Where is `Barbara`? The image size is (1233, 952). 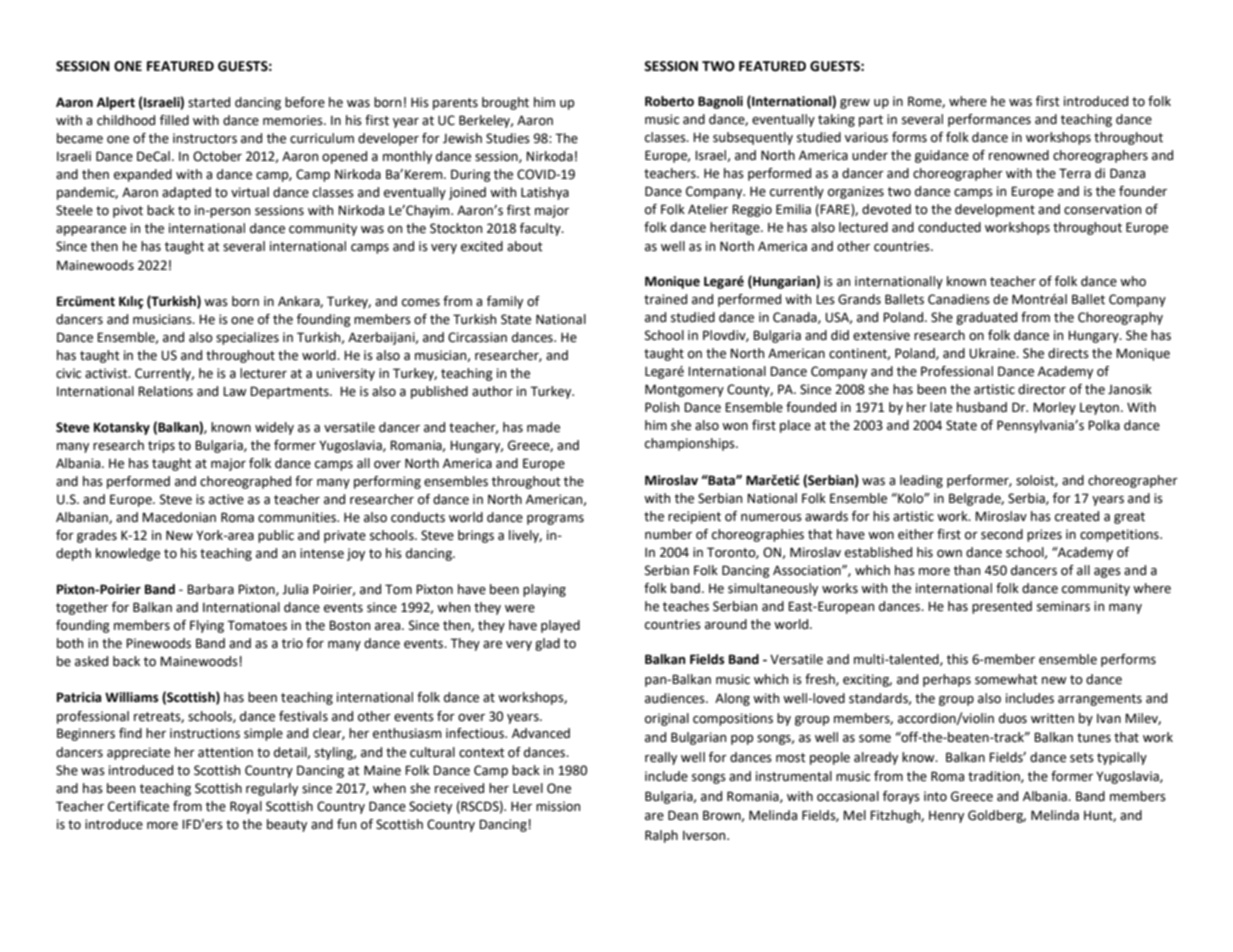
Barbara is located at coordinates (210, 589).
